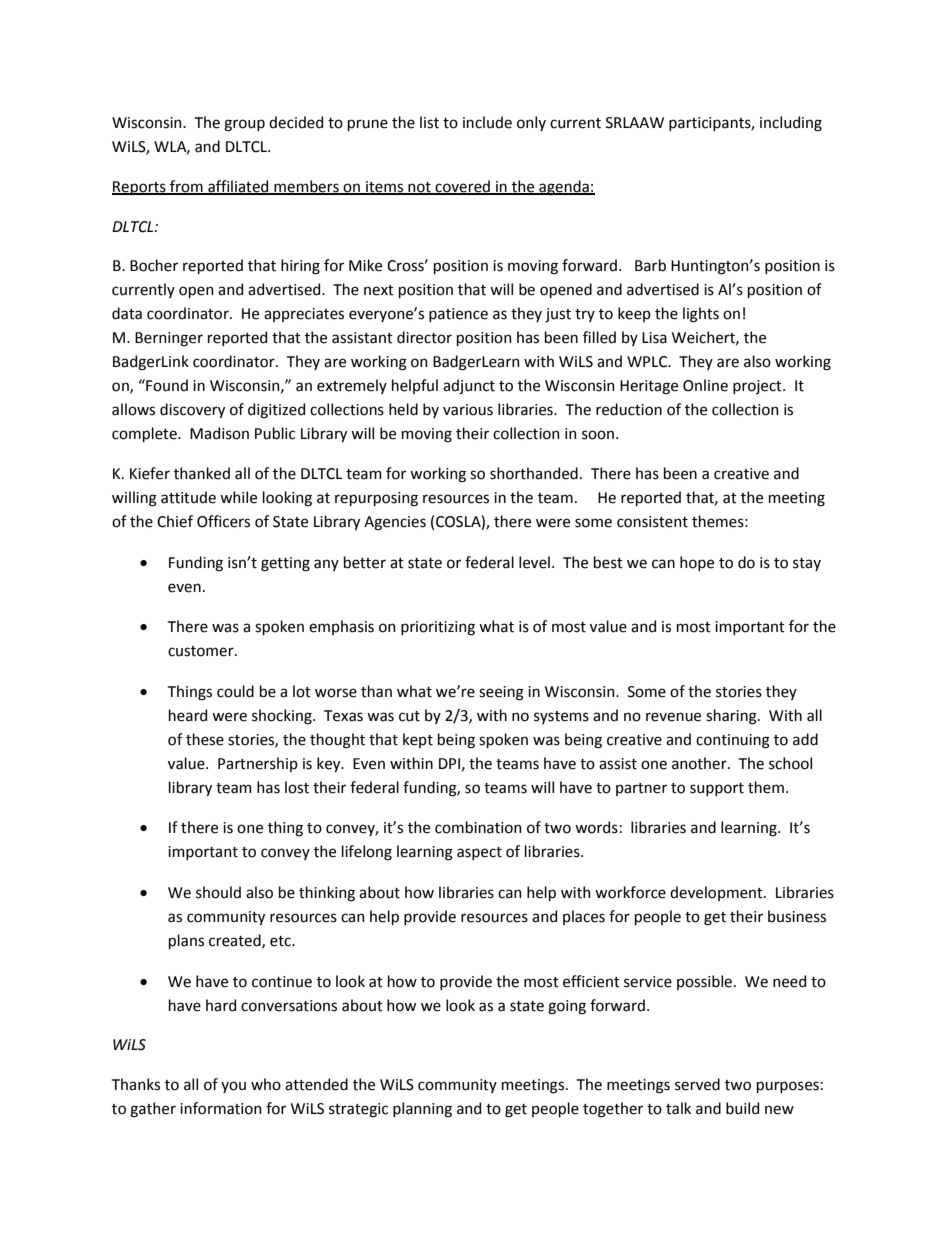 The width and height of the screenshot is (952, 1233). What do you see at coordinates (205, 739) in the screenshot?
I see `these` at bounding box center [205, 739].
